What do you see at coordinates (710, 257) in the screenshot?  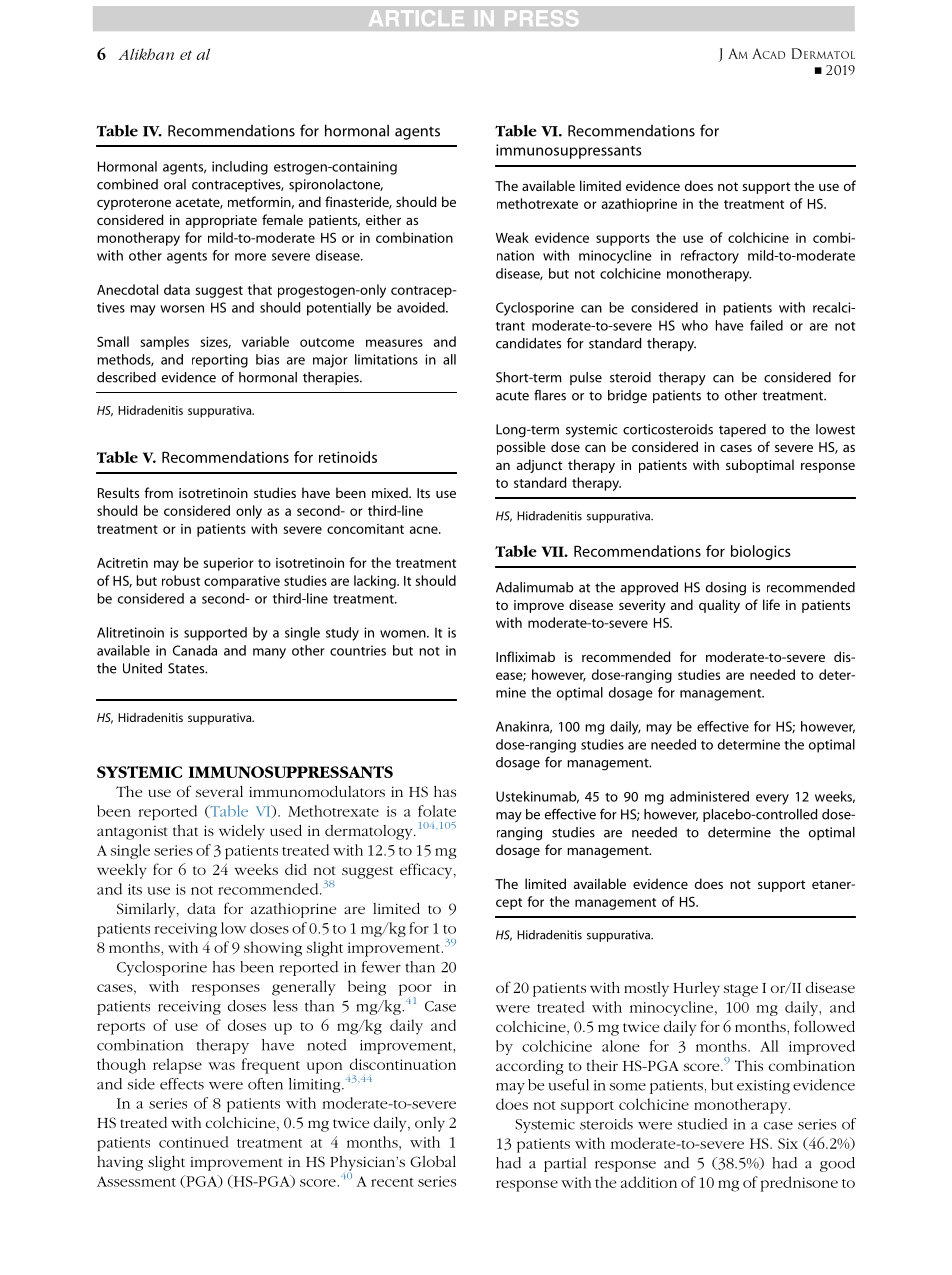 I see `refractory` at bounding box center [710, 257].
